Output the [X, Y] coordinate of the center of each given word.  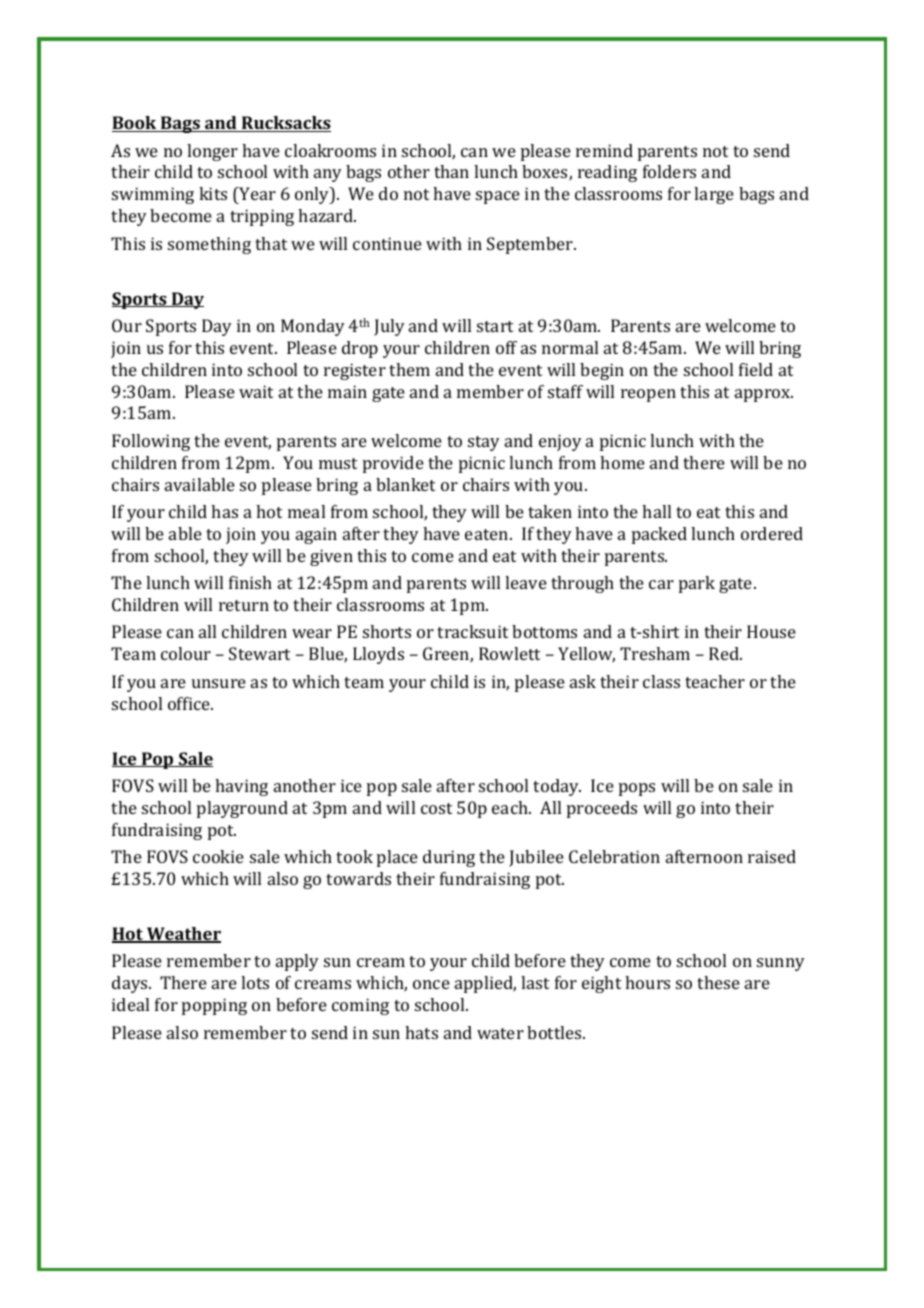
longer [212, 152]
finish [250, 582]
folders [669, 171]
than [451, 171]
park [697, 584]
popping [214, 1006]
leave [526, 582]
